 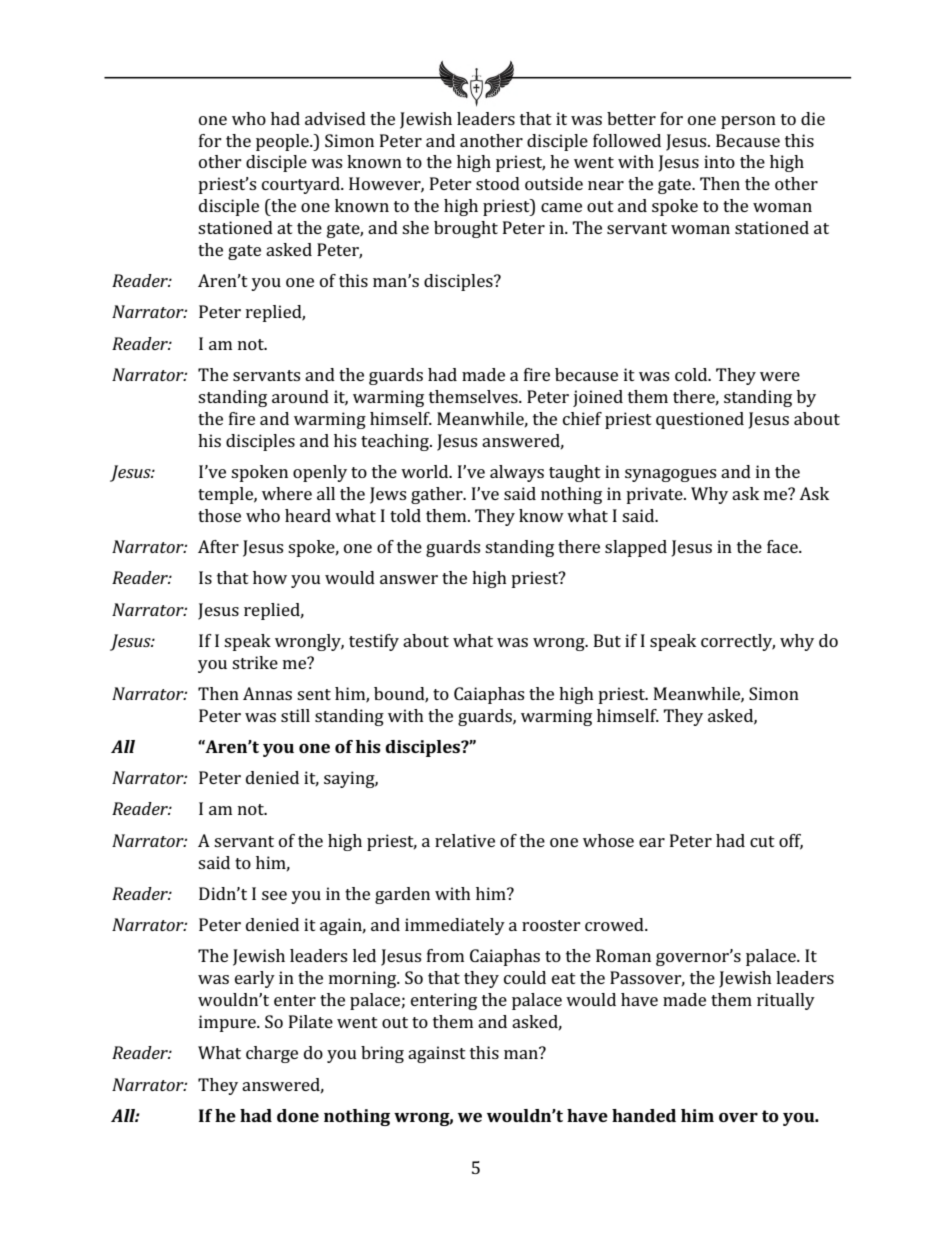 I want to click on done, so click(x=298, y=1115).
